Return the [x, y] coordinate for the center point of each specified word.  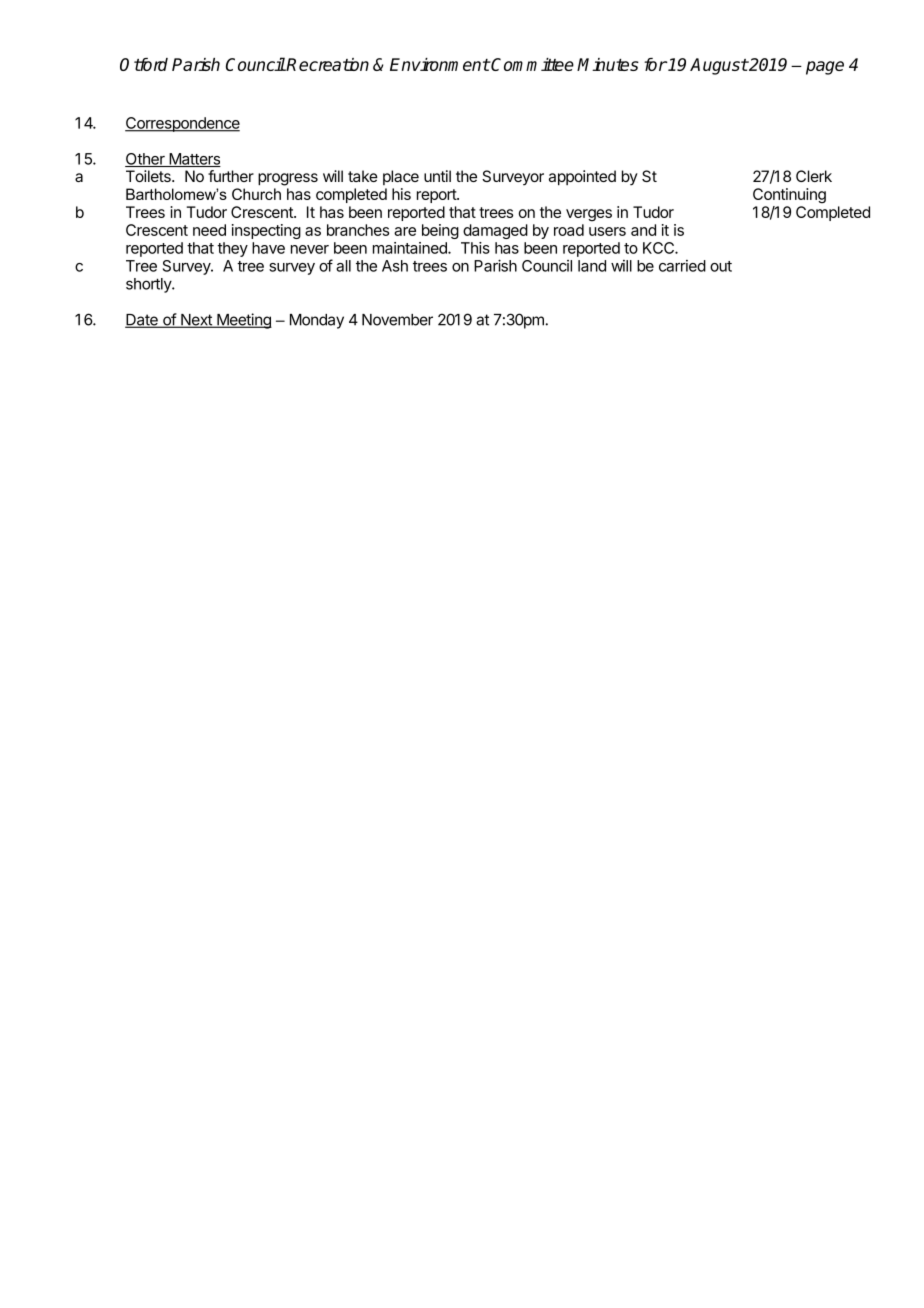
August [719, 66]
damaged [495, 231]
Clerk [814, 176]
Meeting [243, 321]
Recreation [327, 64]
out [721, 266]
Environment [440, 64]
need [209, 230]
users [607, 231]
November [397, 320]
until [437, 176]
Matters [194, 160]
